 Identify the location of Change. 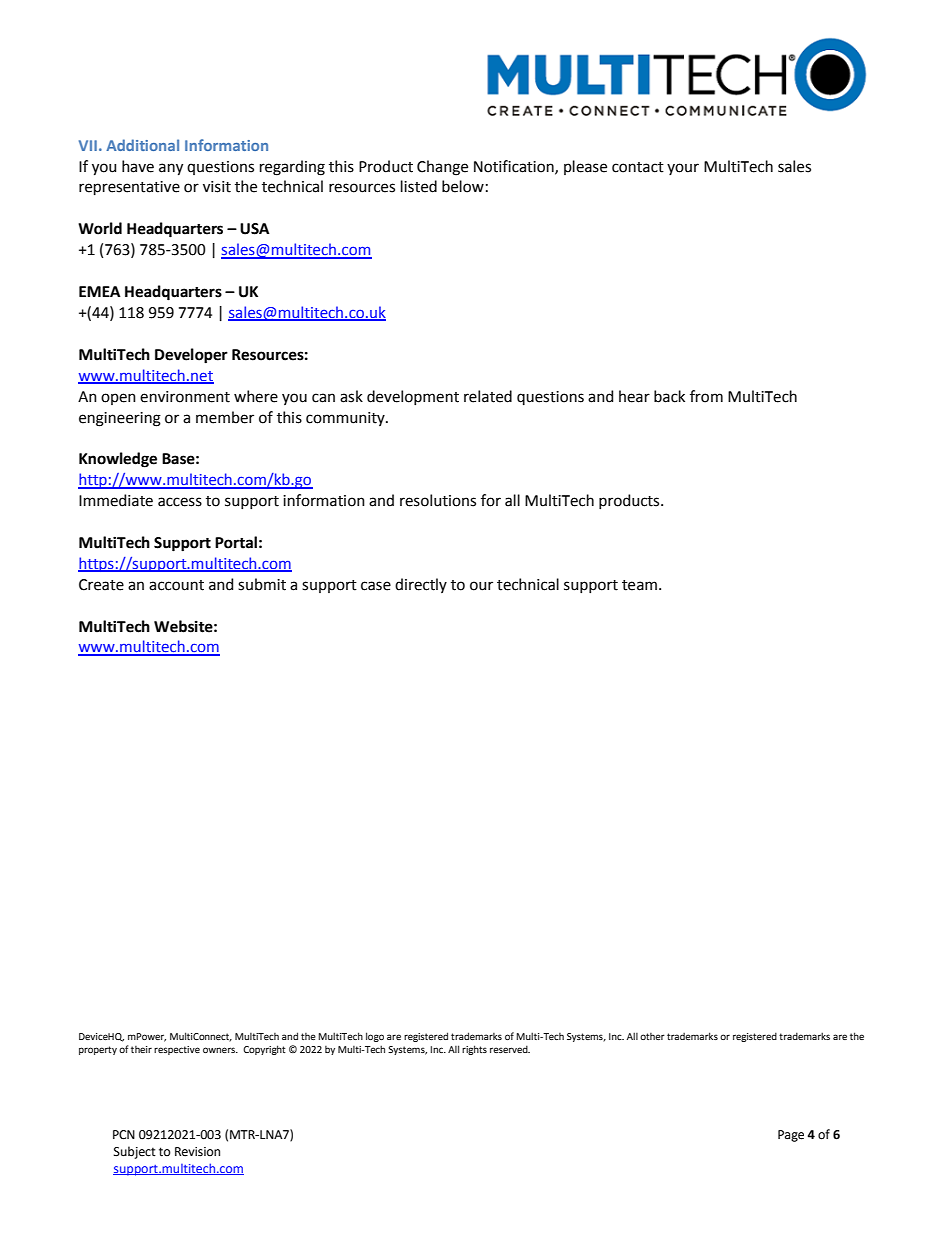
(442, 168).
